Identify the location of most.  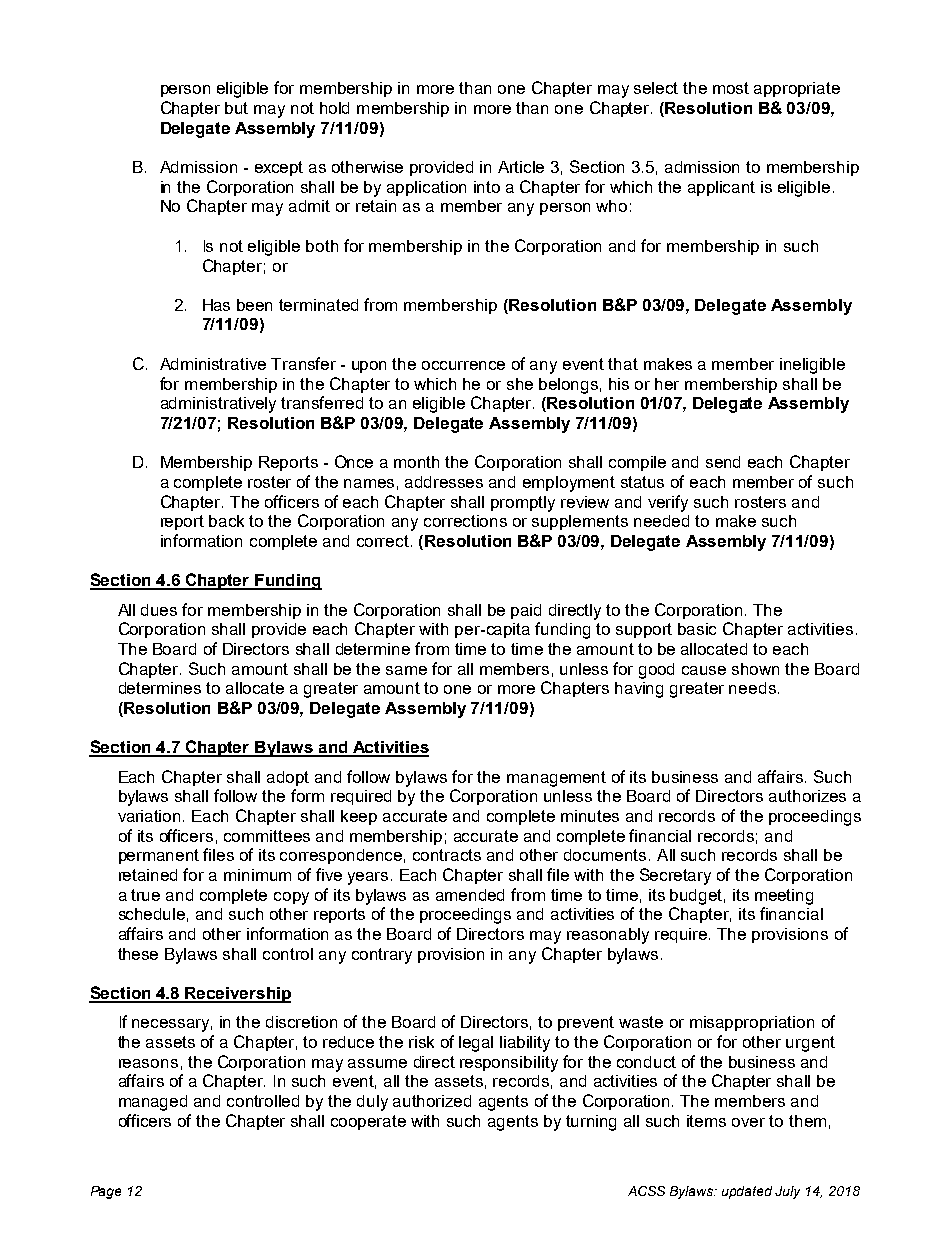
(731, 88).
